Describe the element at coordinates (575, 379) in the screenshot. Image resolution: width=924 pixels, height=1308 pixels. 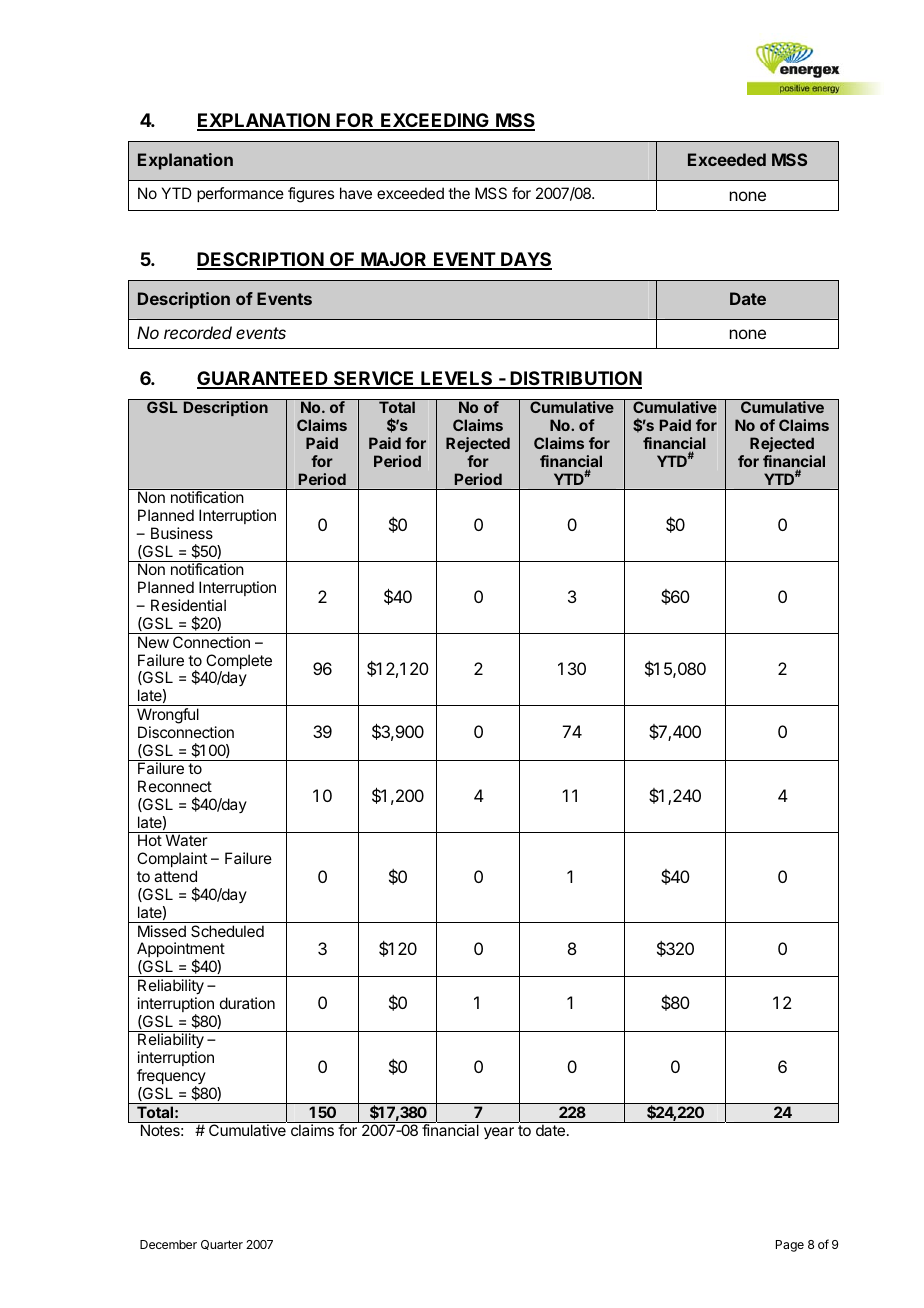
I see `DISTRIBUTION` at that location.
